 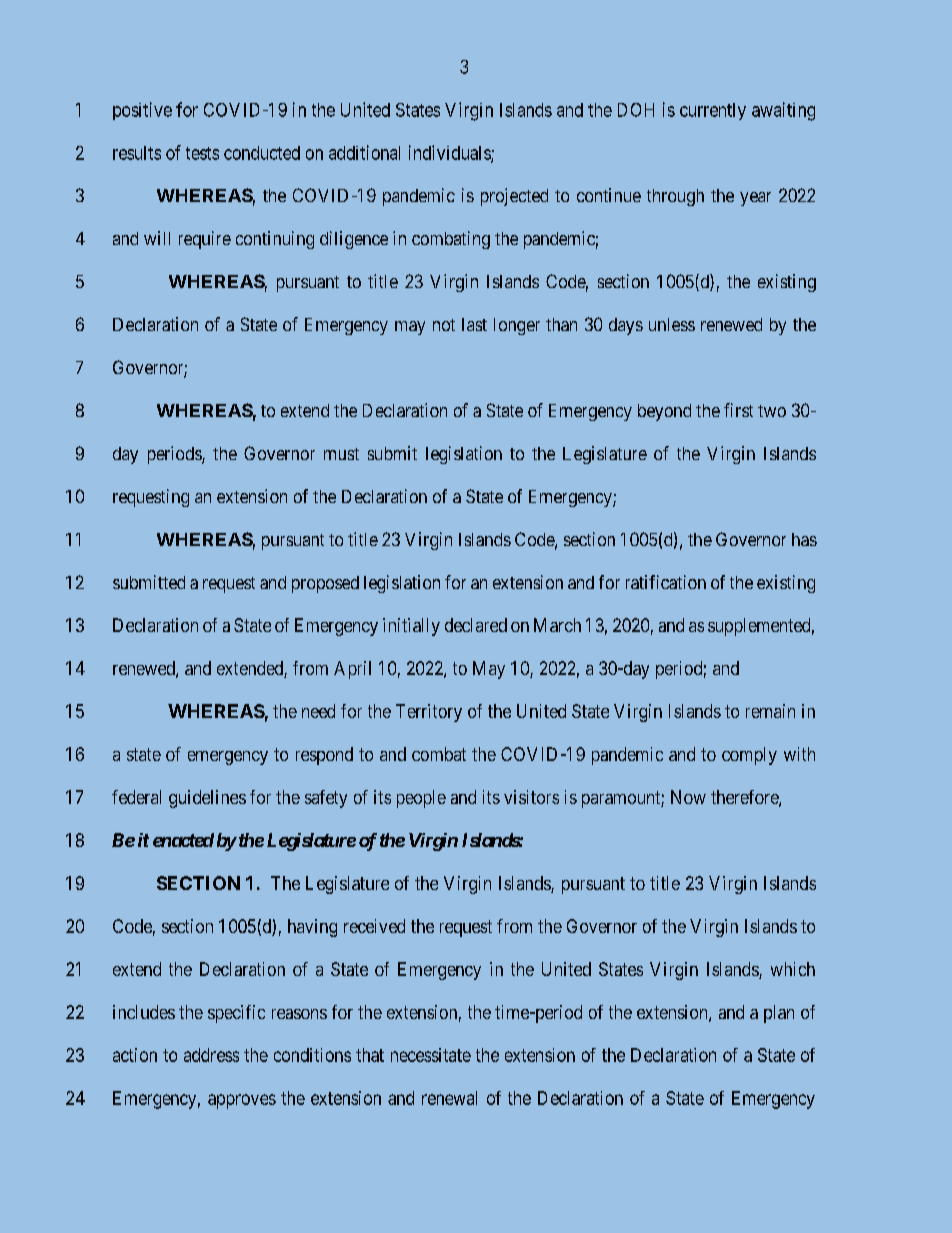 What do you see at coordinates (211, 1055) in the screenshot?
I see `address` at bounding box center [211, 1055].
